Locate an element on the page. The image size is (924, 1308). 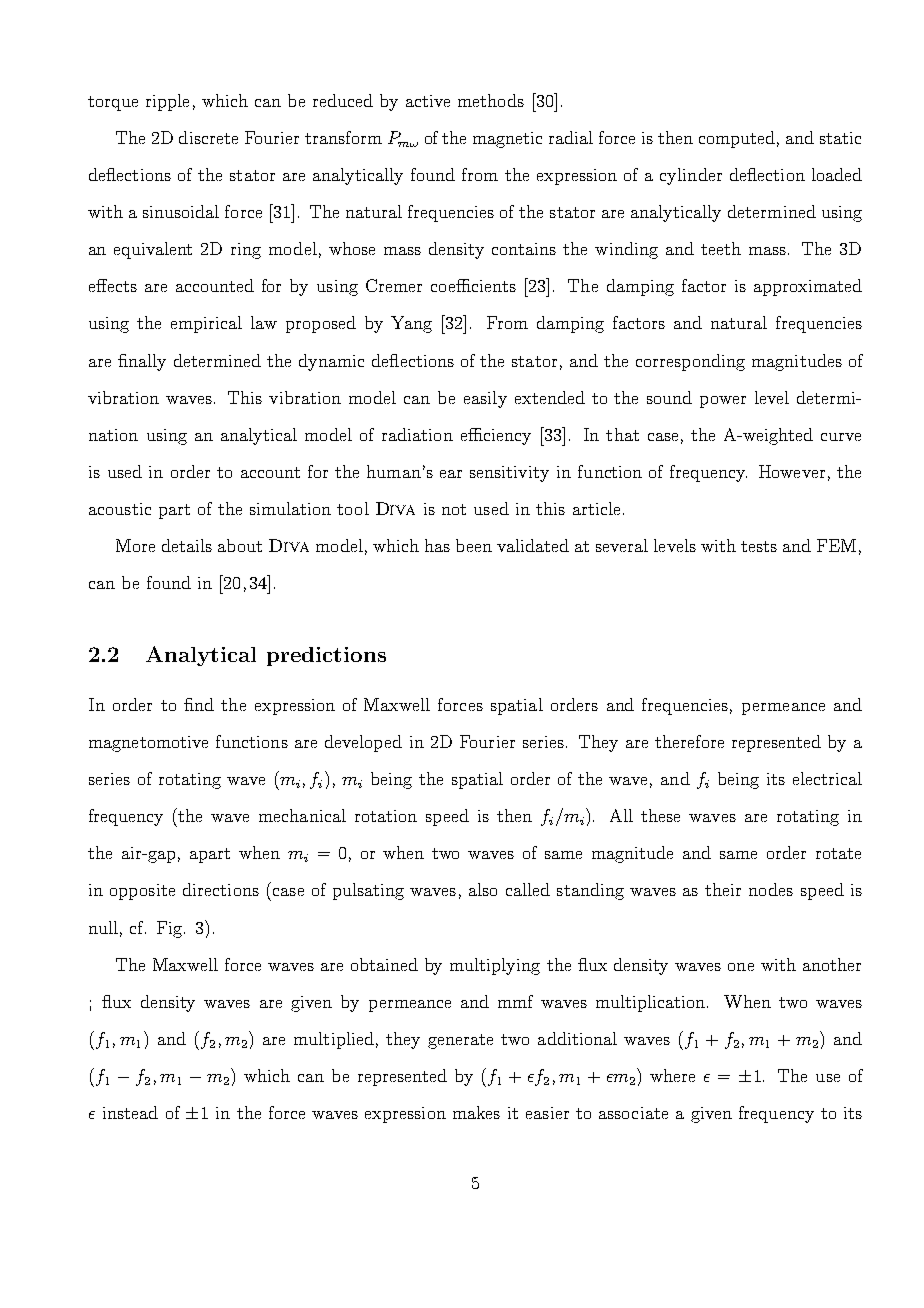
computed is located at coordinates (737, 139).
